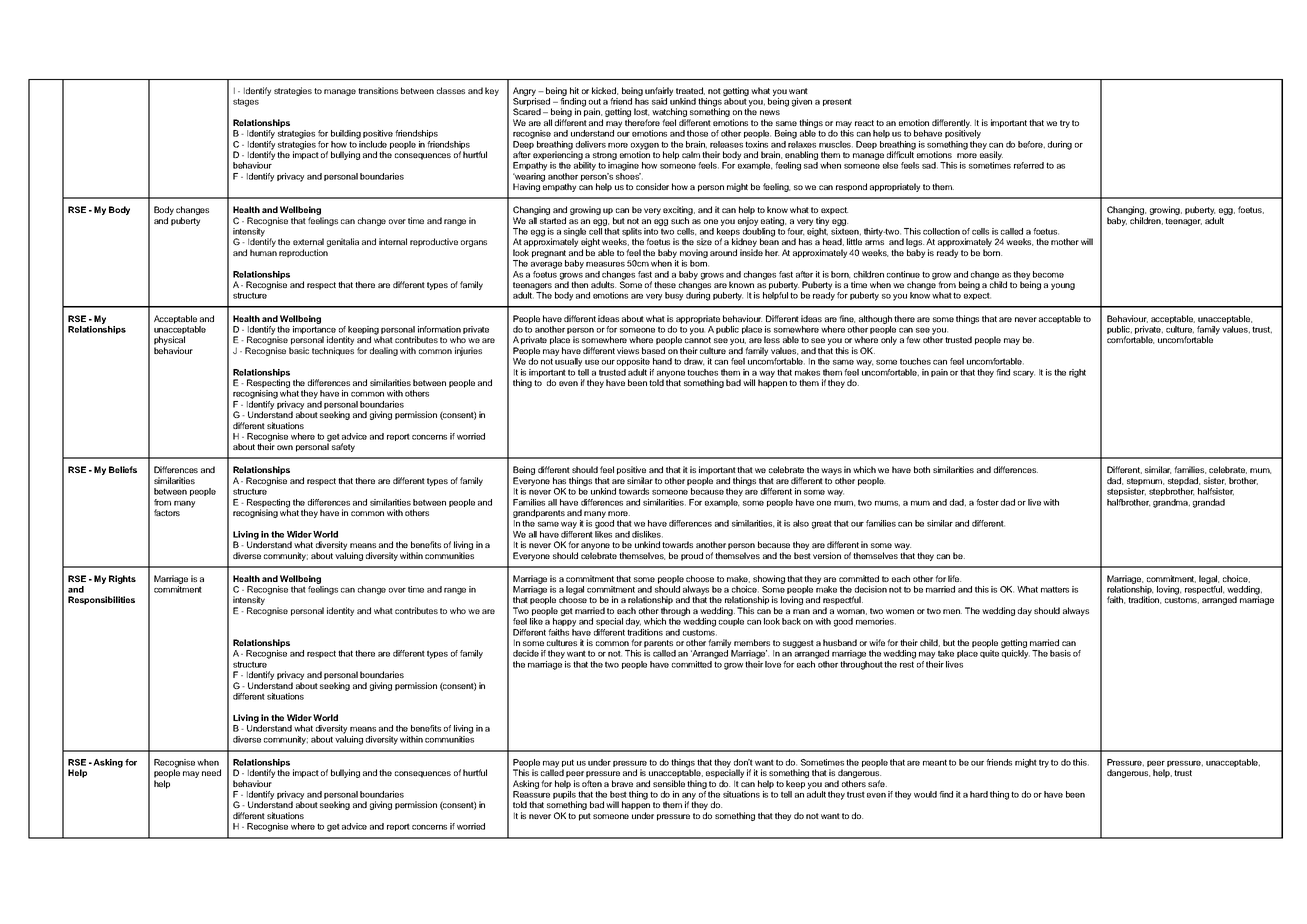 This page has height=924, width=1307. Describe the element at coordinates (169, 342) in the page. I see `physical` at that location.
